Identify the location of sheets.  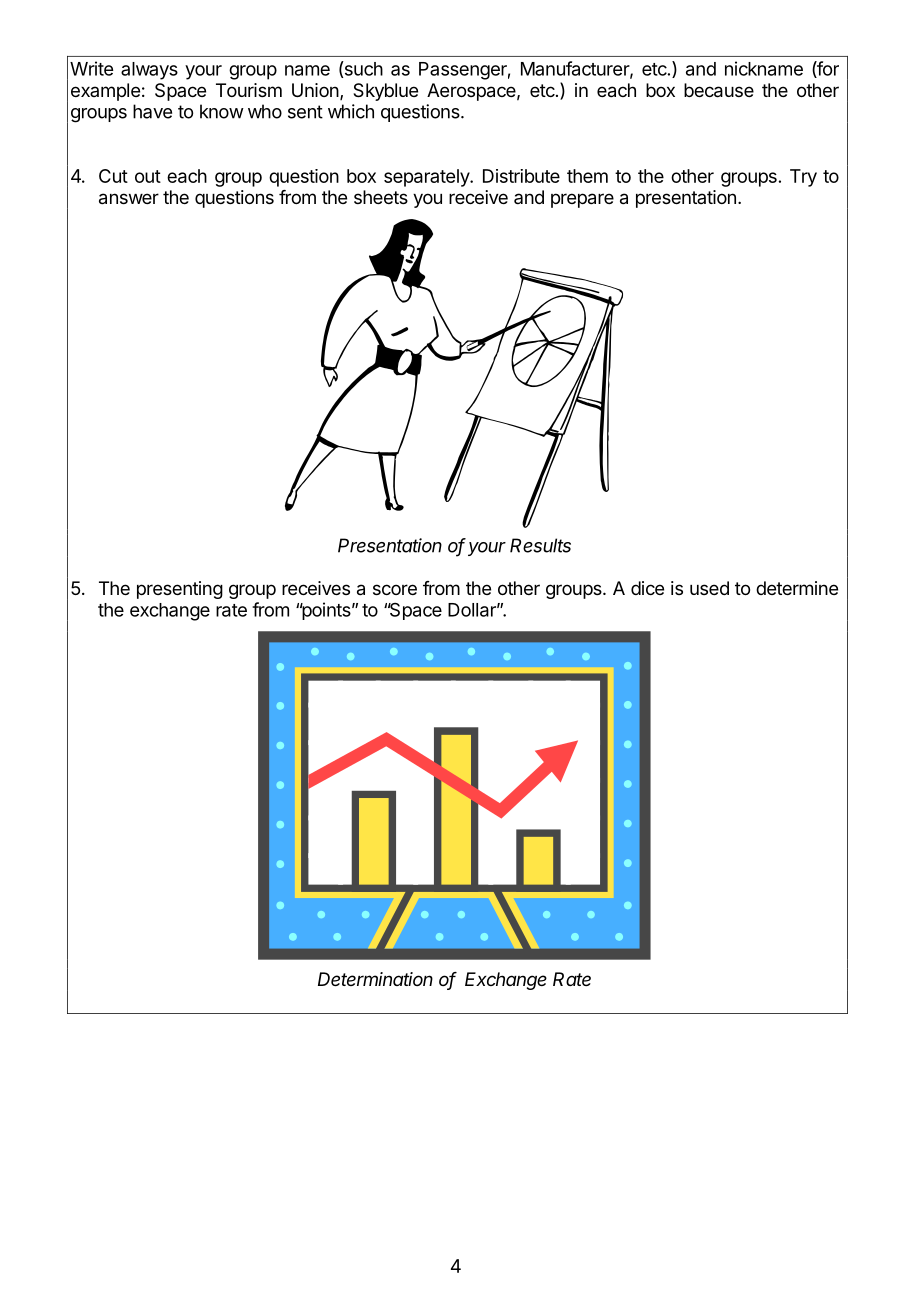
(381, 197).
